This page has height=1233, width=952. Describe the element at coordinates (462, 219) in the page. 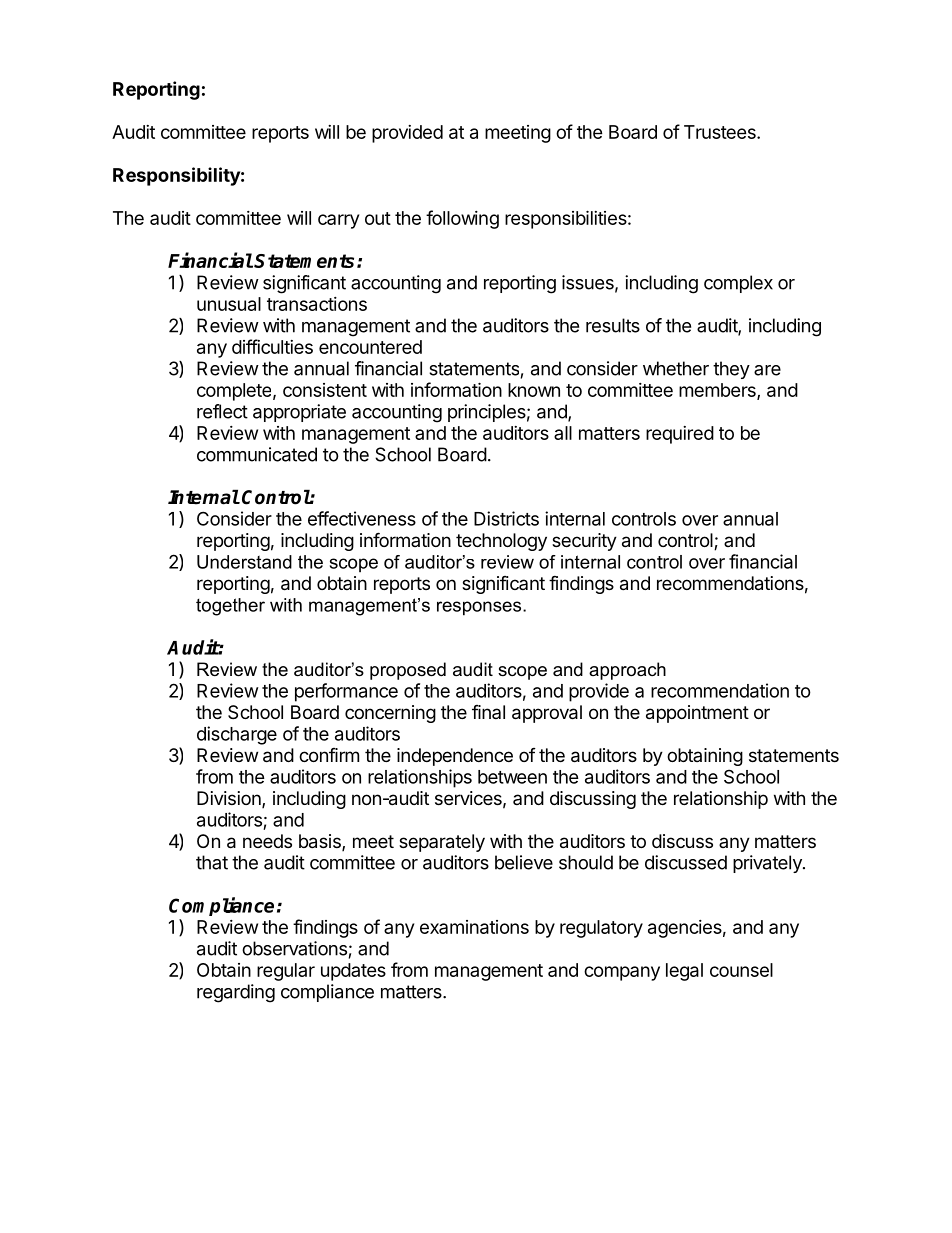

I see `following` at that location.
